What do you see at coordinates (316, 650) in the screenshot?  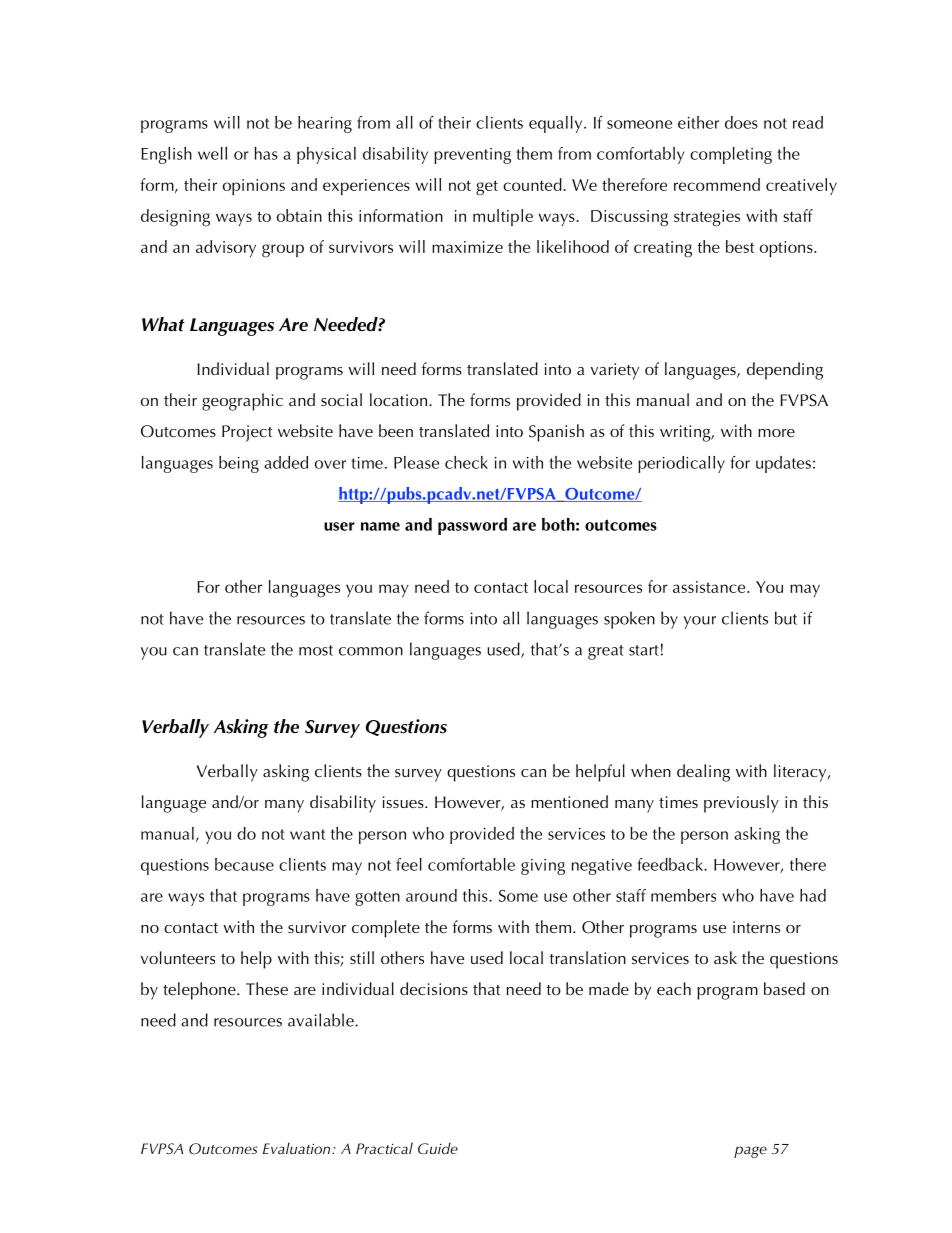 I see `most` at bounding box center [316, 650].
